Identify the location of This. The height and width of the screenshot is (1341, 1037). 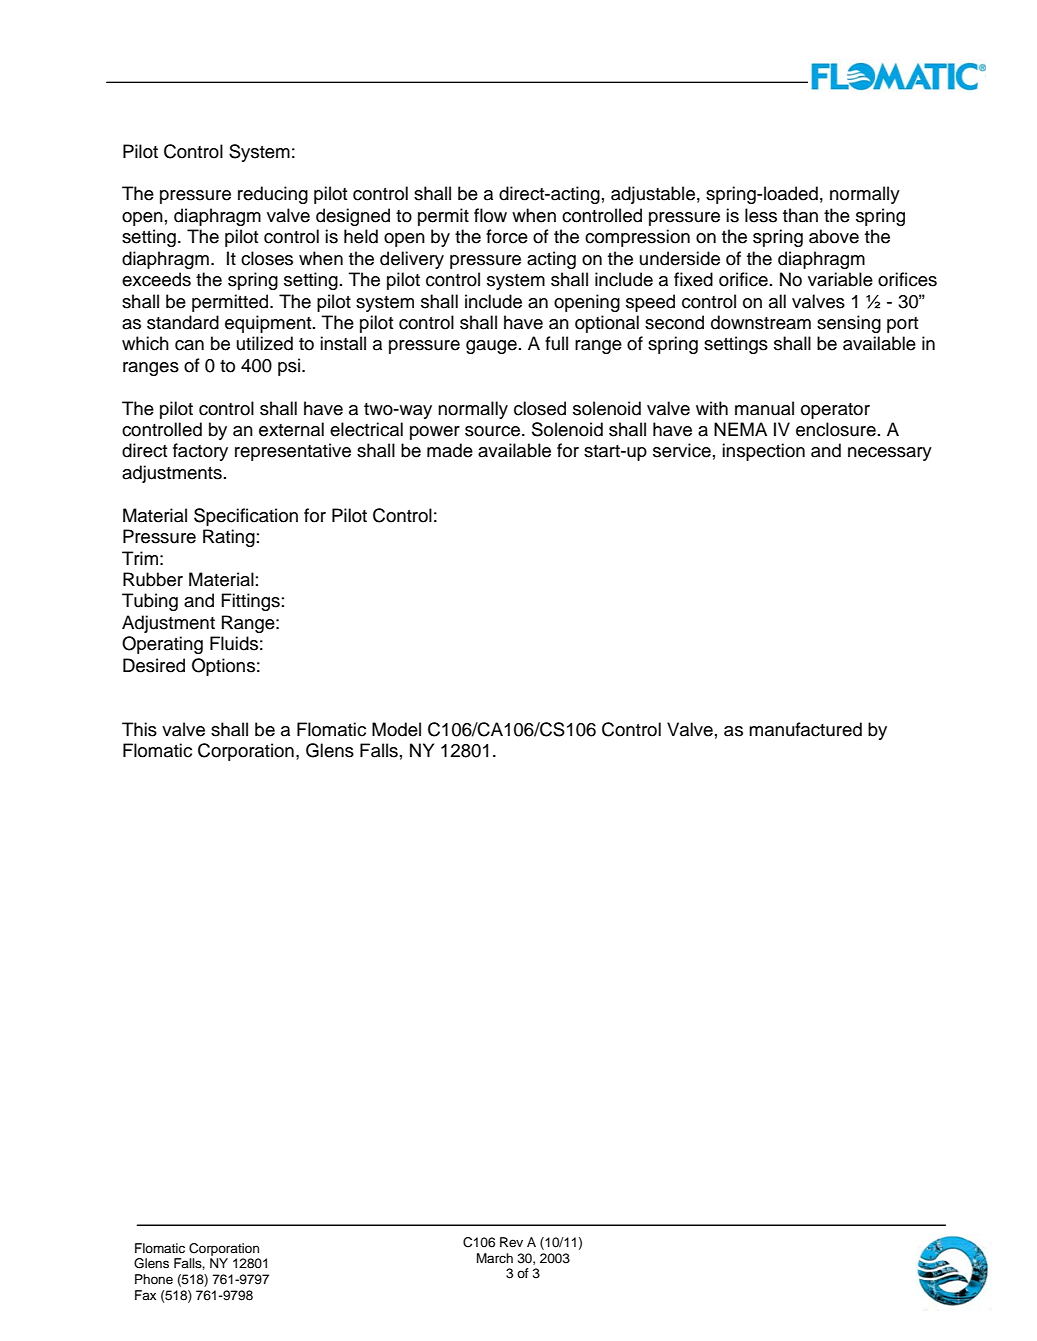
(139, 729).
